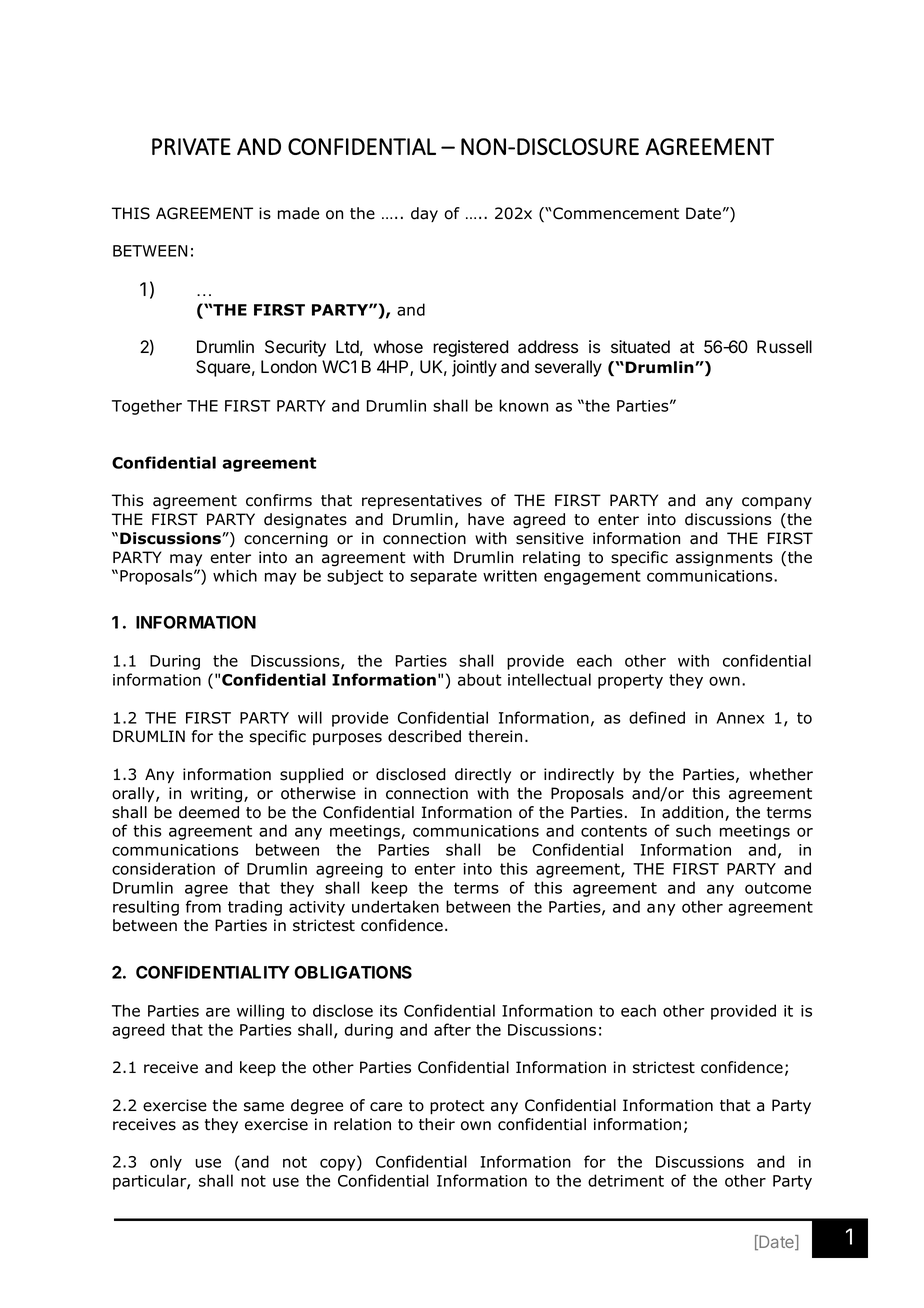  I want to click on day, so click(424, 214).
